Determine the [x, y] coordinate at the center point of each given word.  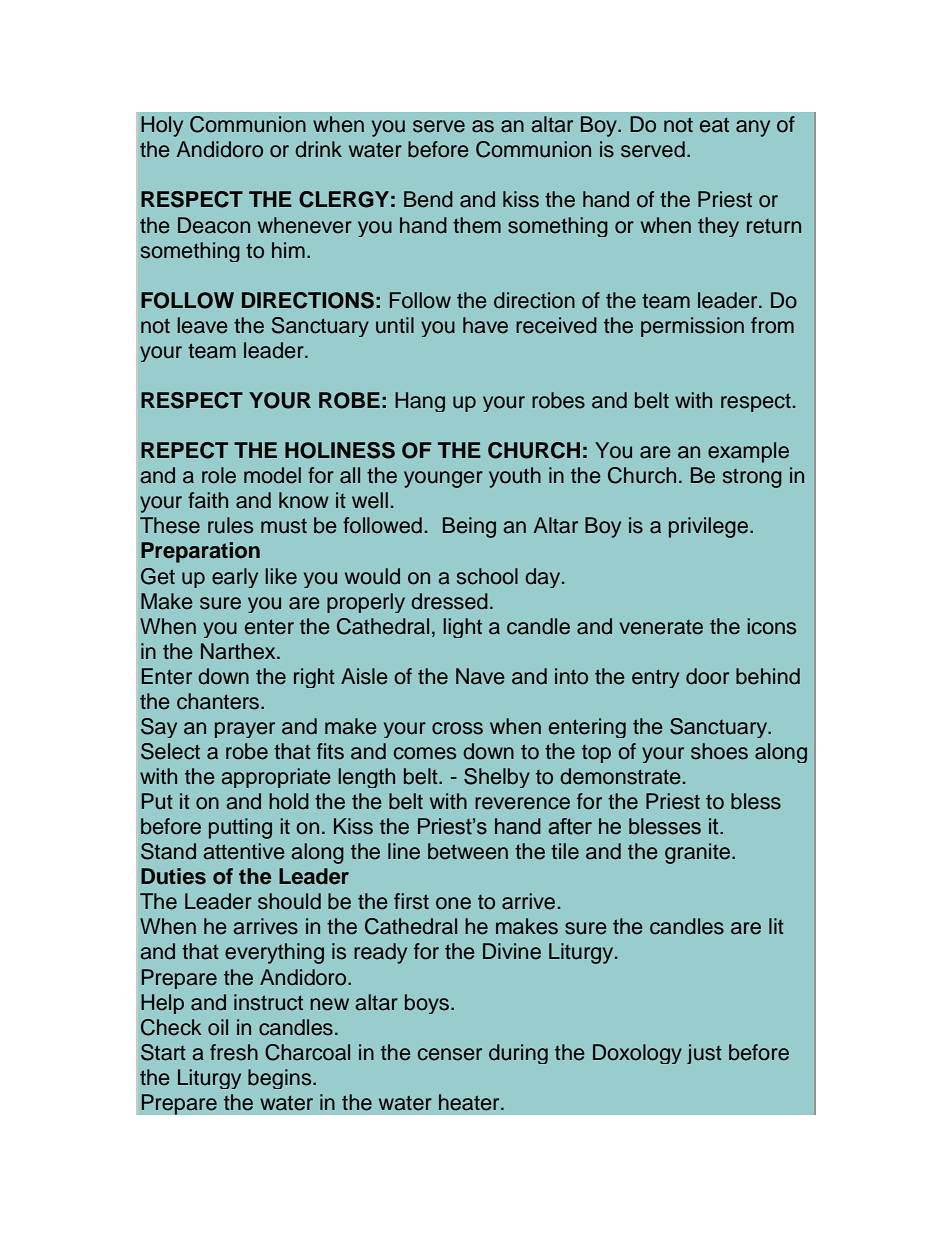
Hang [420, 402]
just [704, 1054]
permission [692, 327]
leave [202, 325]
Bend [428, 199]
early [235, 578]
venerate [661, 627]
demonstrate [620, 776]
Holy [162, 126]
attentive [244, 851]
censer [450, 1054]
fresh [234, 1052]
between [468, 851]
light [462, 628]
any [753, 128]
